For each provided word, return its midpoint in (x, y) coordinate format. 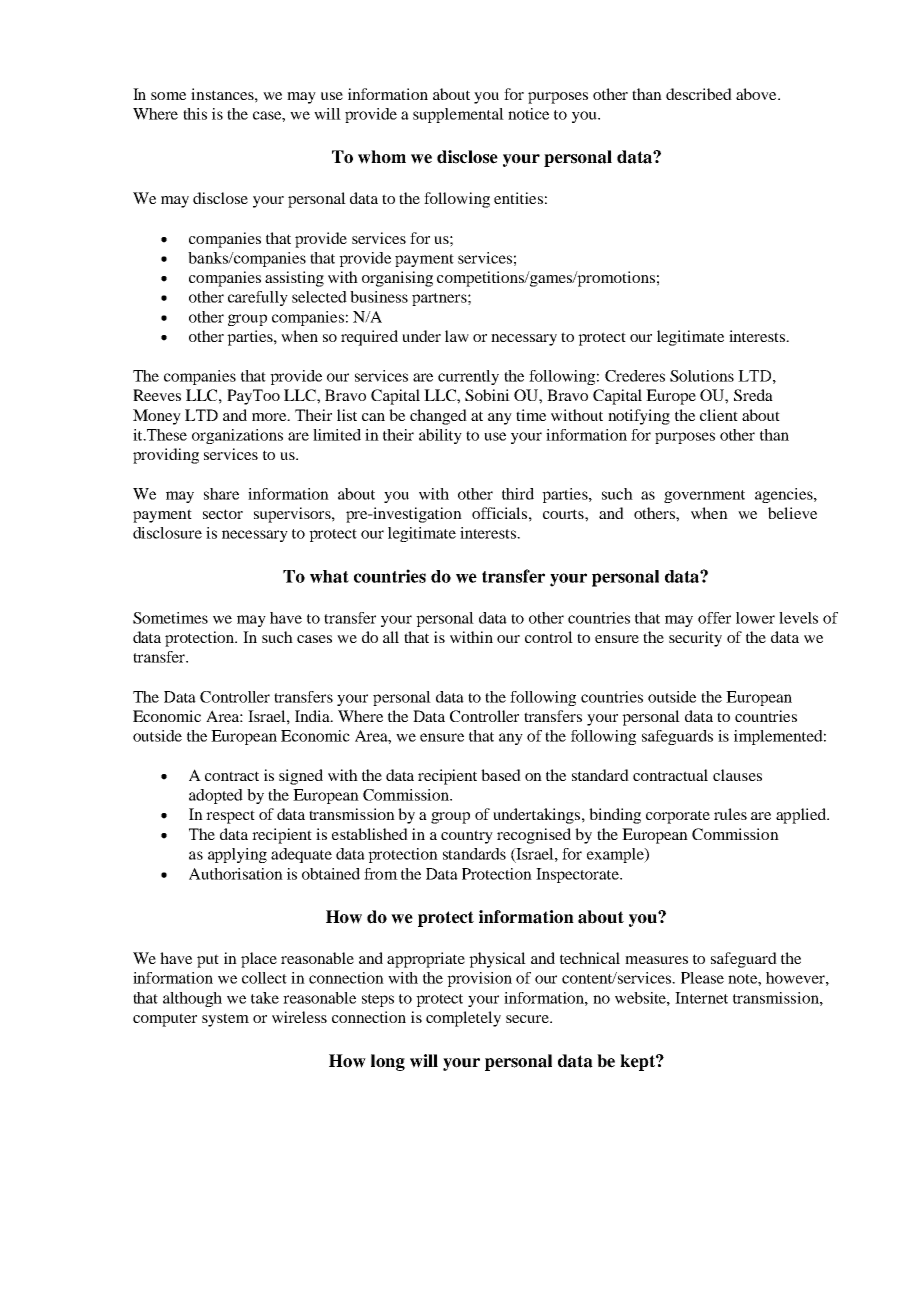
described (699, 94)
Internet (701, 998)
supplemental (458, 115)
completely (463, 1019)
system (225, 1020)
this (195, 114)
